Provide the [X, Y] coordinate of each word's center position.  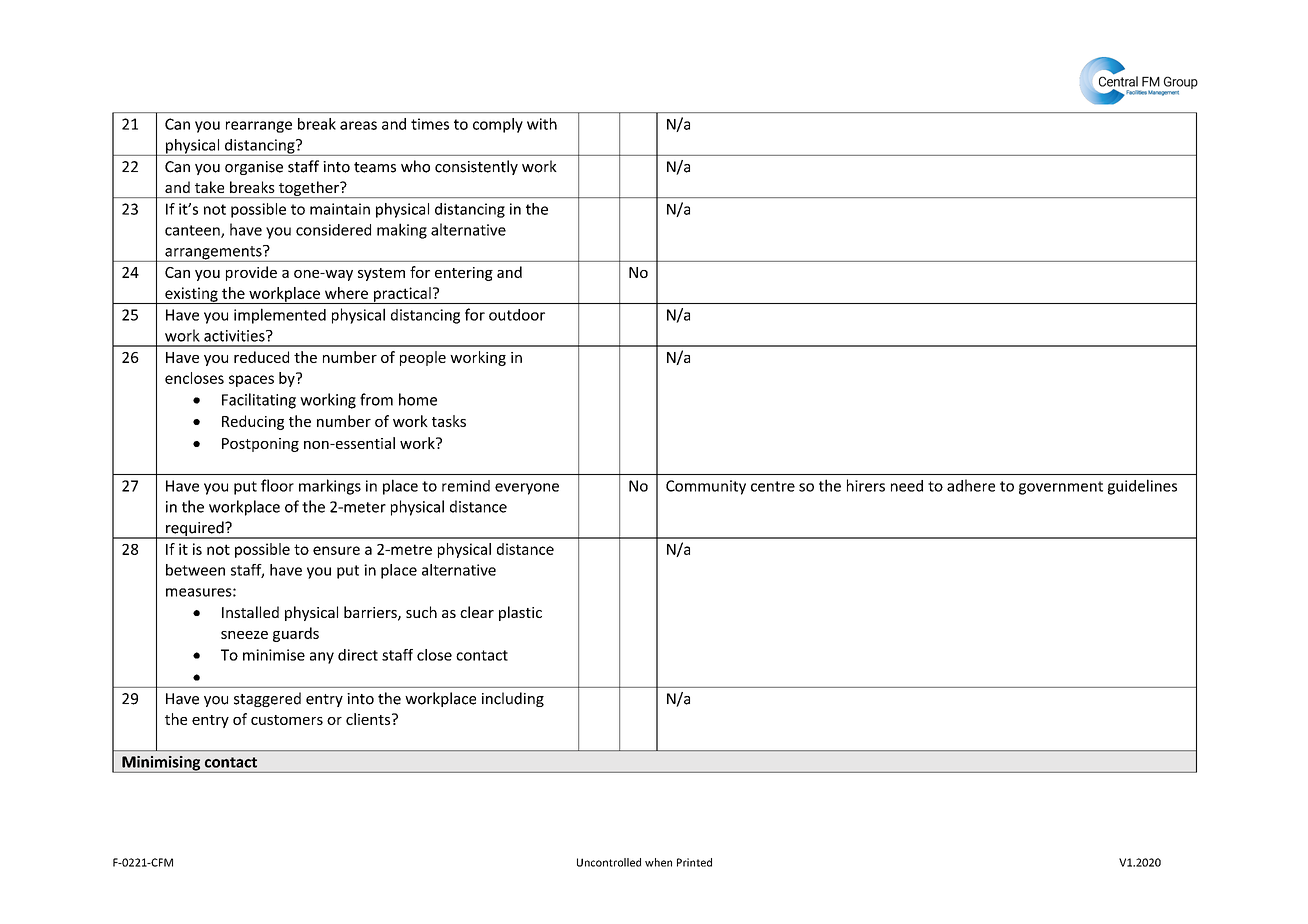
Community [706, 487]
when [658, 862]
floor [277, 485]
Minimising [161, 764]
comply [498, 125]
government [1061, 488]
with [542, 124]
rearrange [259, 127]
